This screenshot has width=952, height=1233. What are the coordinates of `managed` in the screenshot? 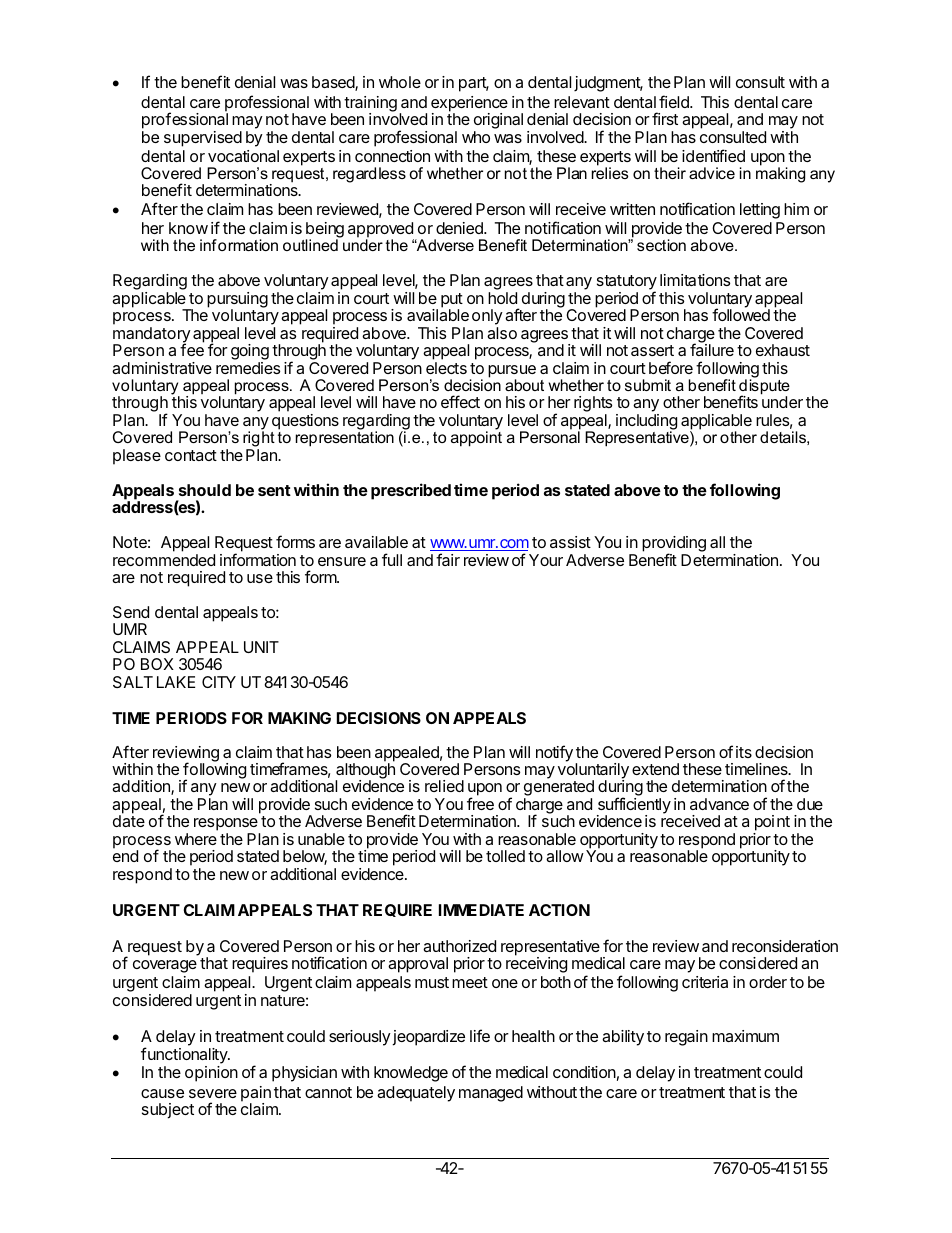 It's located at (491, 1094).
